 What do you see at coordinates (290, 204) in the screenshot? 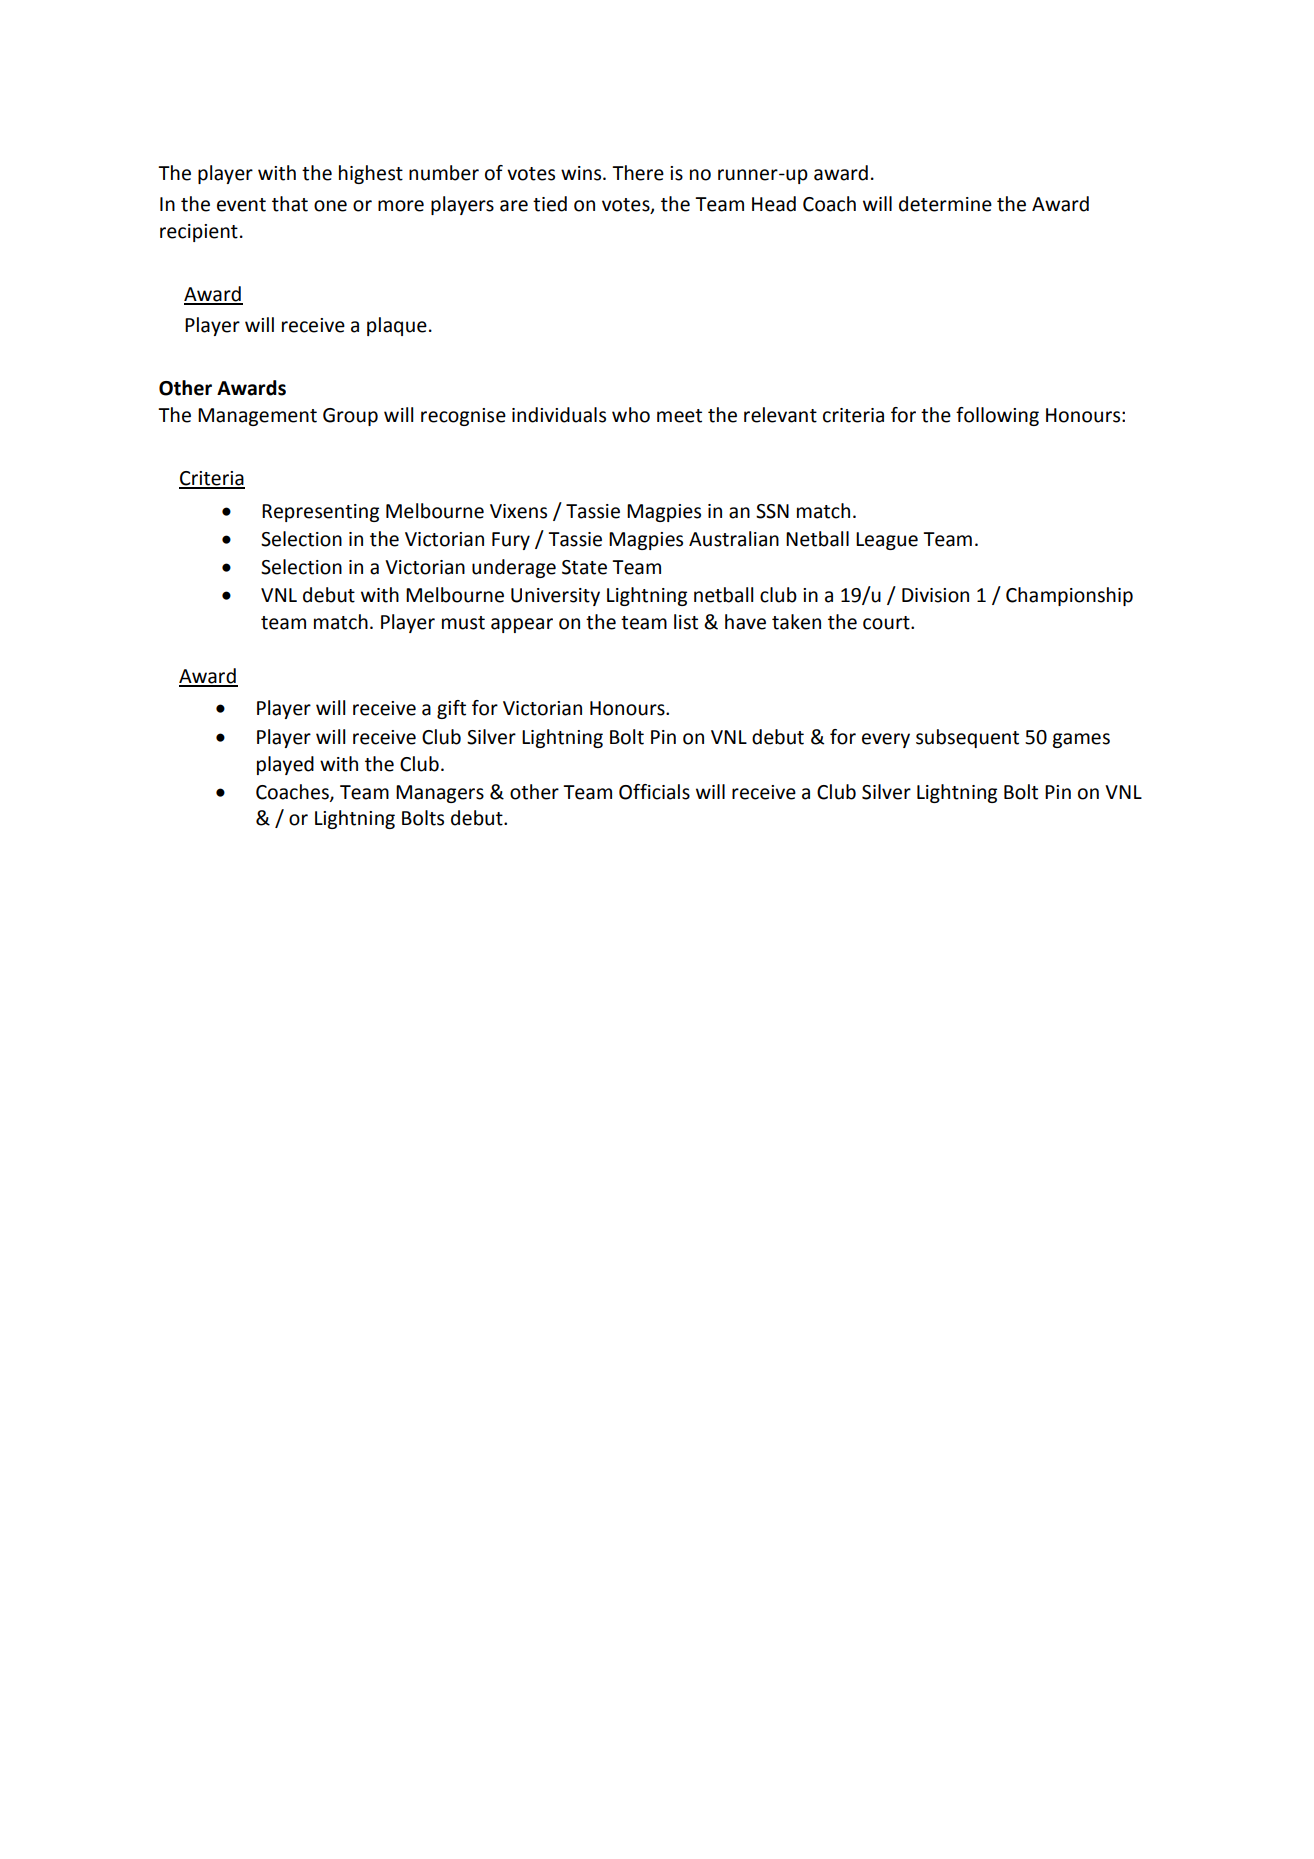
I see `that` at bounding box center [290, 204].
